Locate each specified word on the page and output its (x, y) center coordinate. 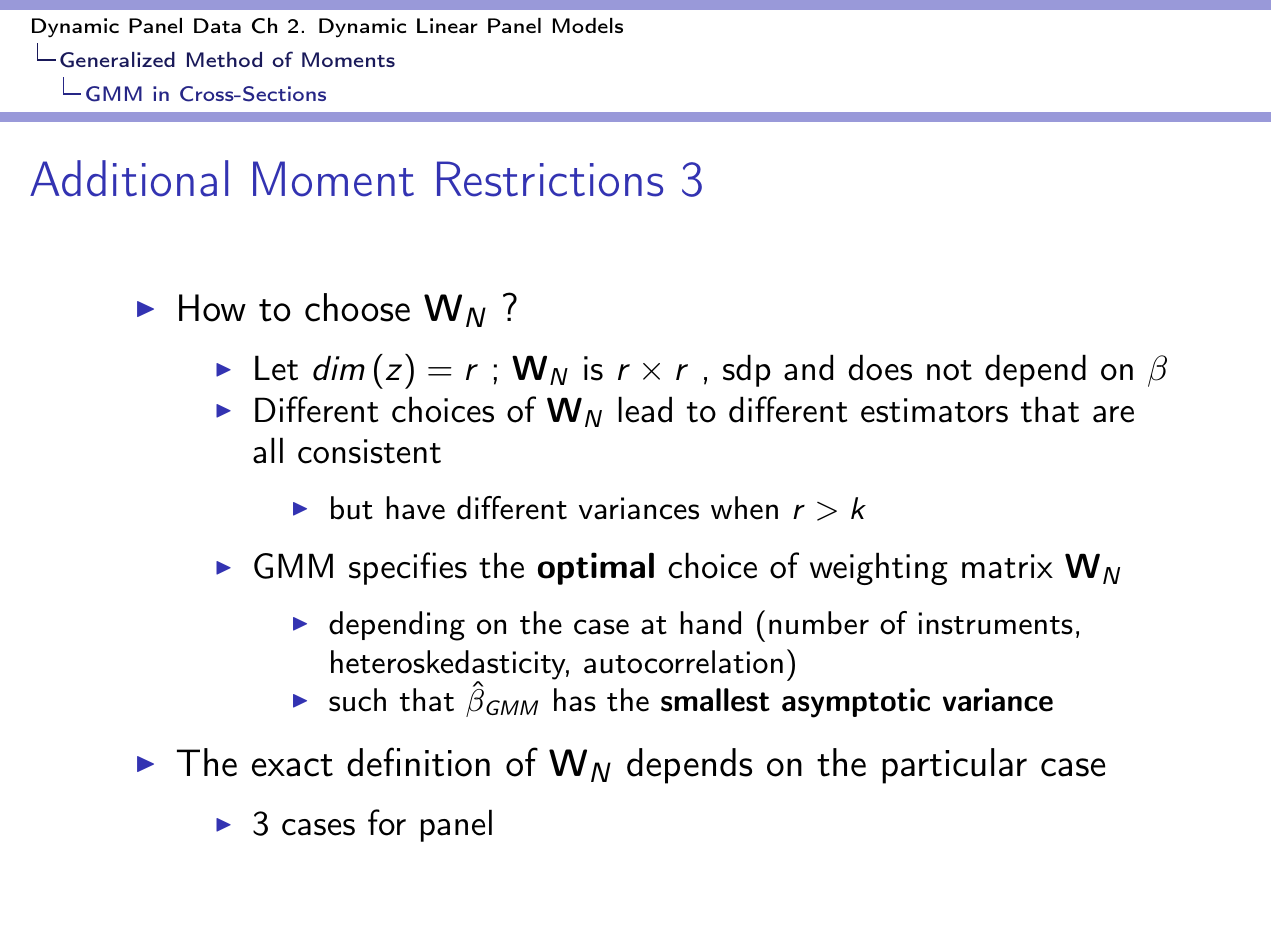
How (212, 308)
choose (357, 307)
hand (710, 623)
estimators (934, 410)
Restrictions (550, 179)
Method (224, 59)
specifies (408, 568)
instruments (996, 623)
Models (588, 25)
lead (645, 409)
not (949, 370)
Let (276, 368)
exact (292, 765)
